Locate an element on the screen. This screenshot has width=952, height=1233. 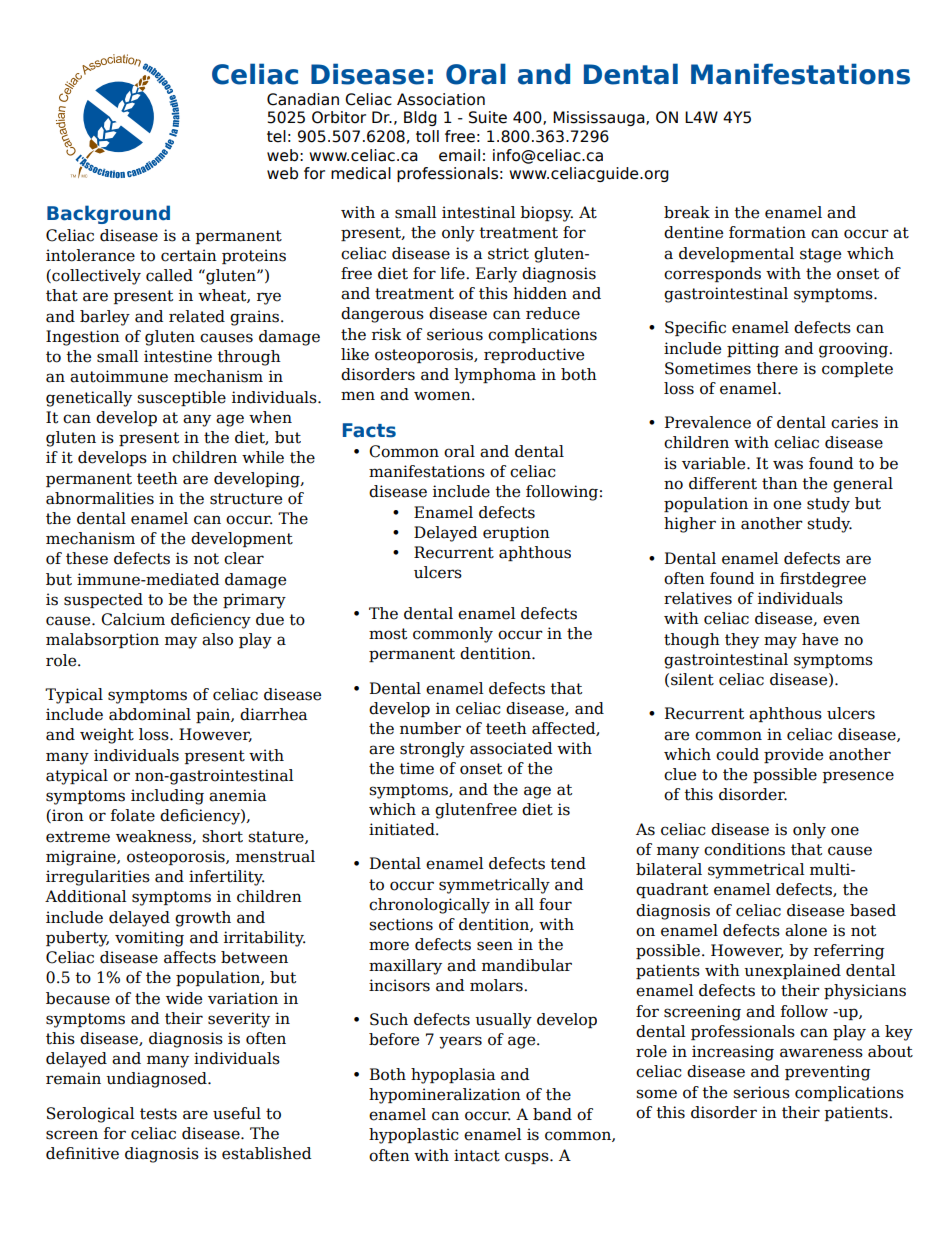
abnormalities is located at coordinates (100, 498).
